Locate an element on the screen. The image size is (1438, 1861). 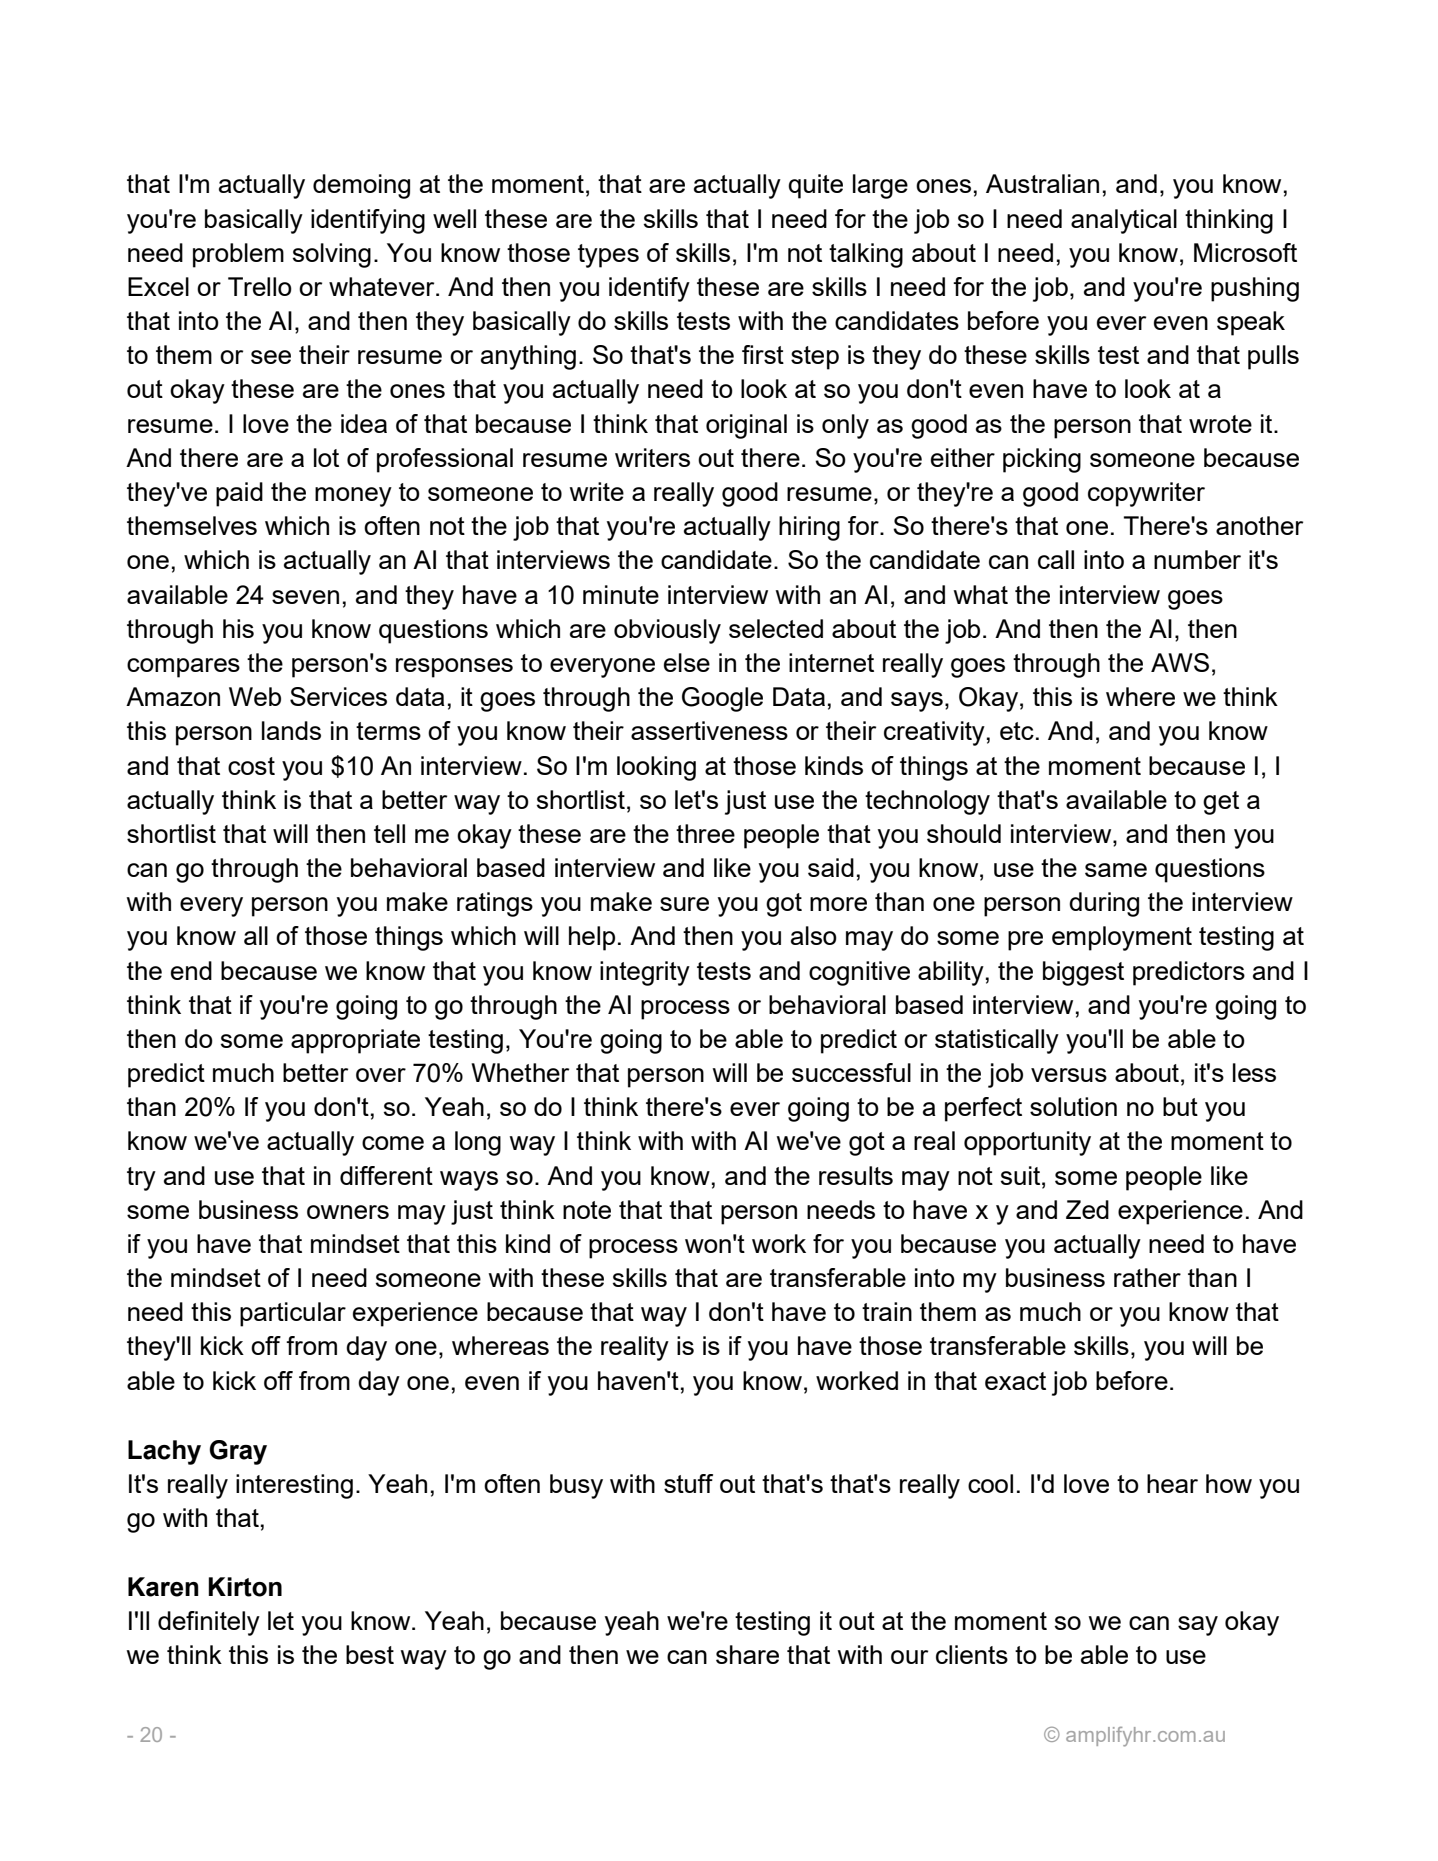
types is located at coordinates (608, 256).
